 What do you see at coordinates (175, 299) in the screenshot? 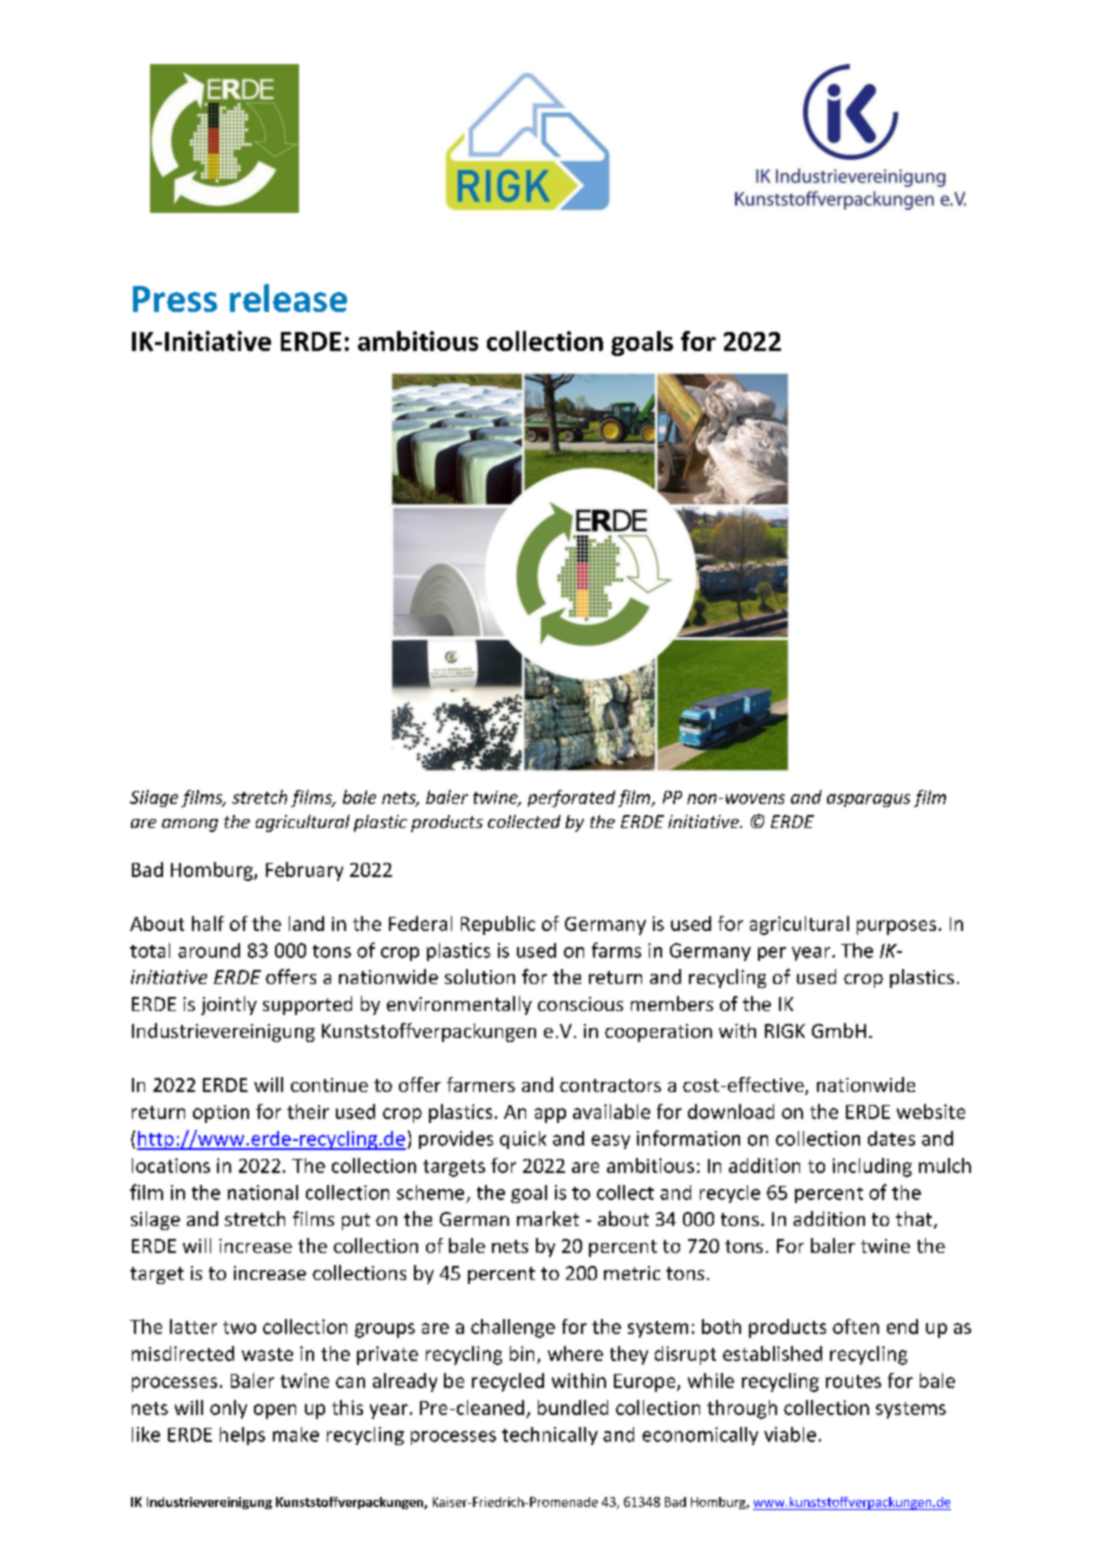
I see `Press` at bounding box center [175, 299].
